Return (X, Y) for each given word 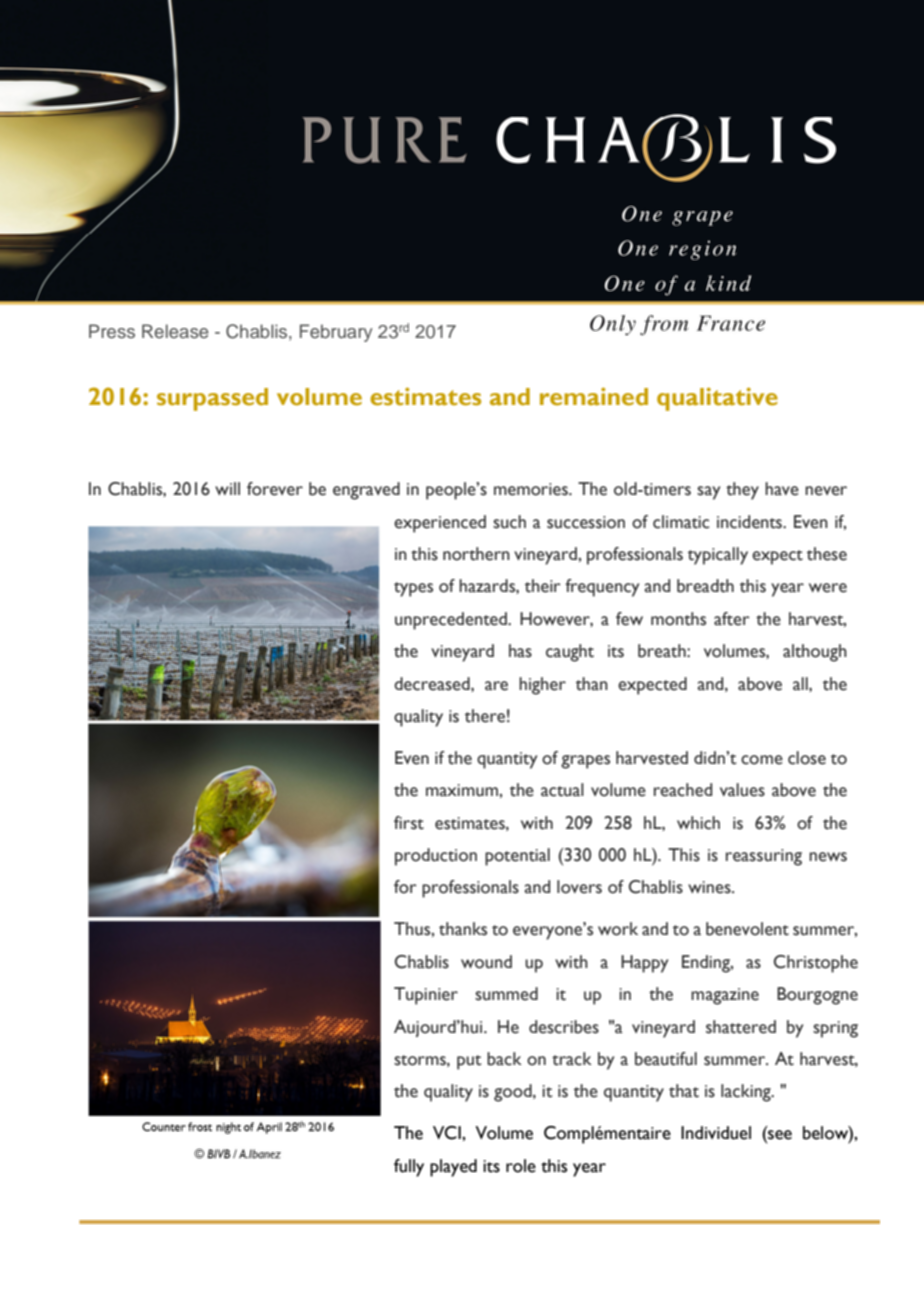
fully (409, 1168)
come (762, 760)
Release (175, 331)
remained (594, 396)
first (409, 823)
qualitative (717, 399)
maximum (463, 790)
